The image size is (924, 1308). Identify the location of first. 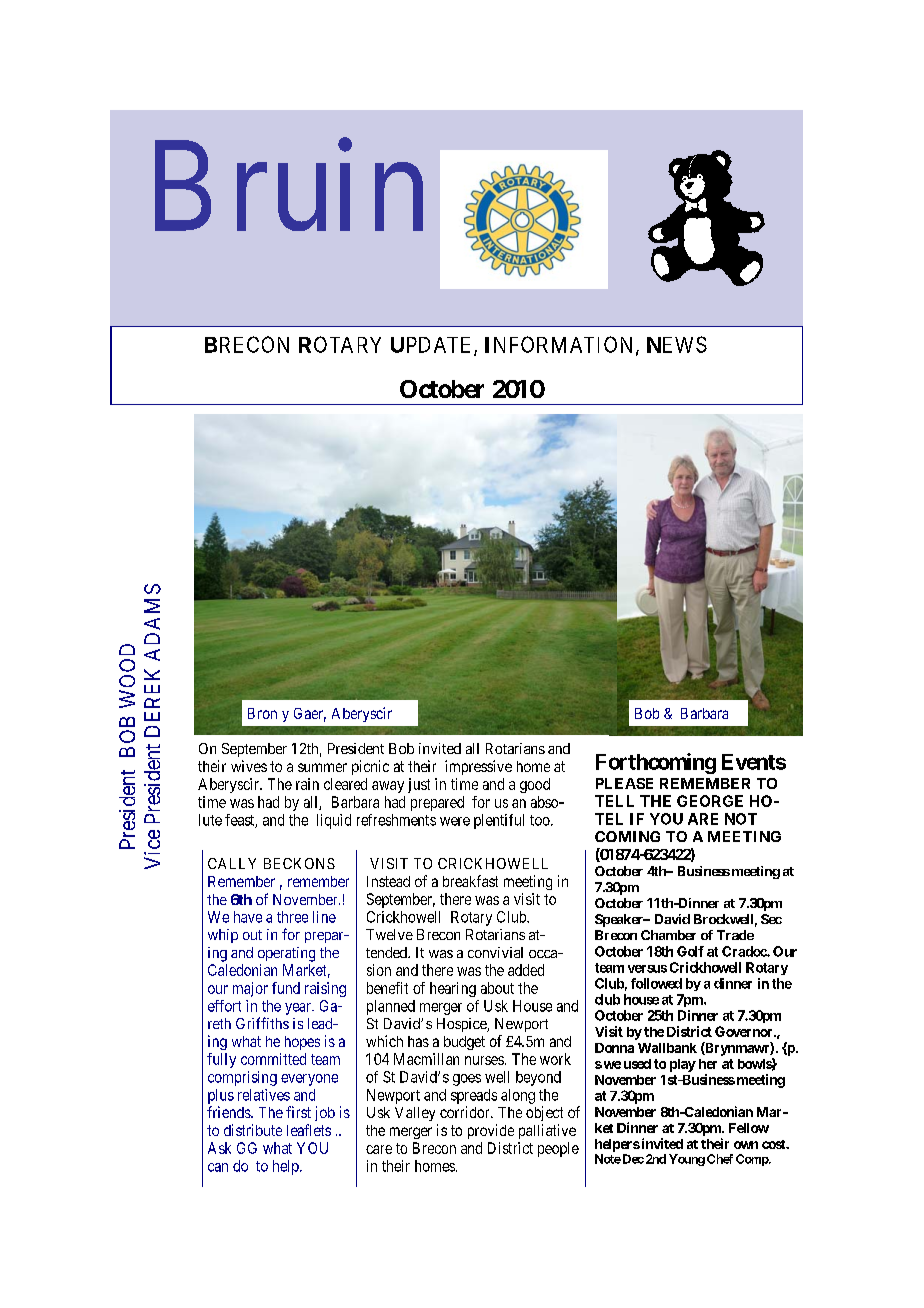
(298, 1112).
